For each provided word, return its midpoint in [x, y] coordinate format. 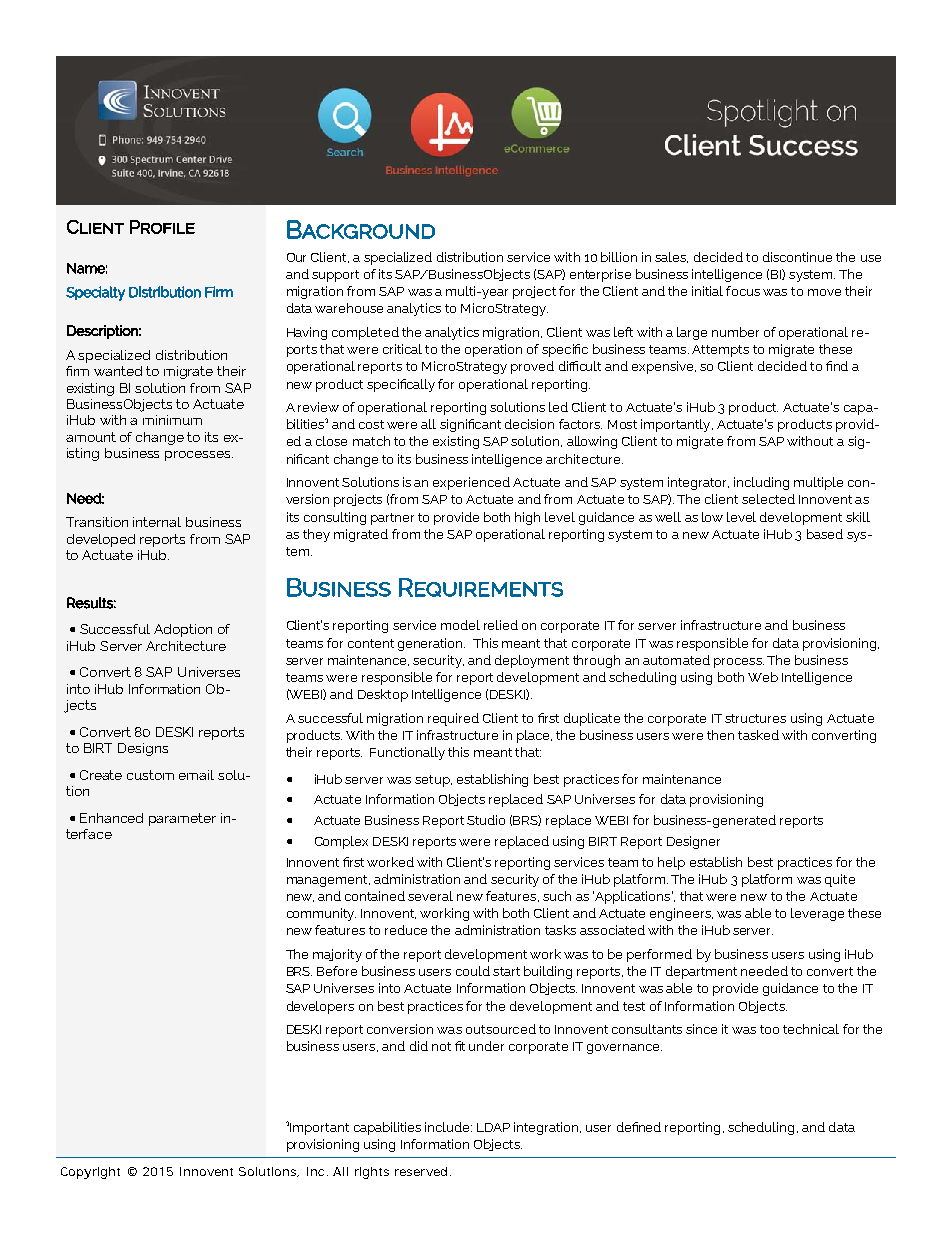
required [453, 719]
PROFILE [162, 227]
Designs [143, 749]
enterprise [600, 275]
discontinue [797, 257]
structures [755, 718]
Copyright [90, 1173]
